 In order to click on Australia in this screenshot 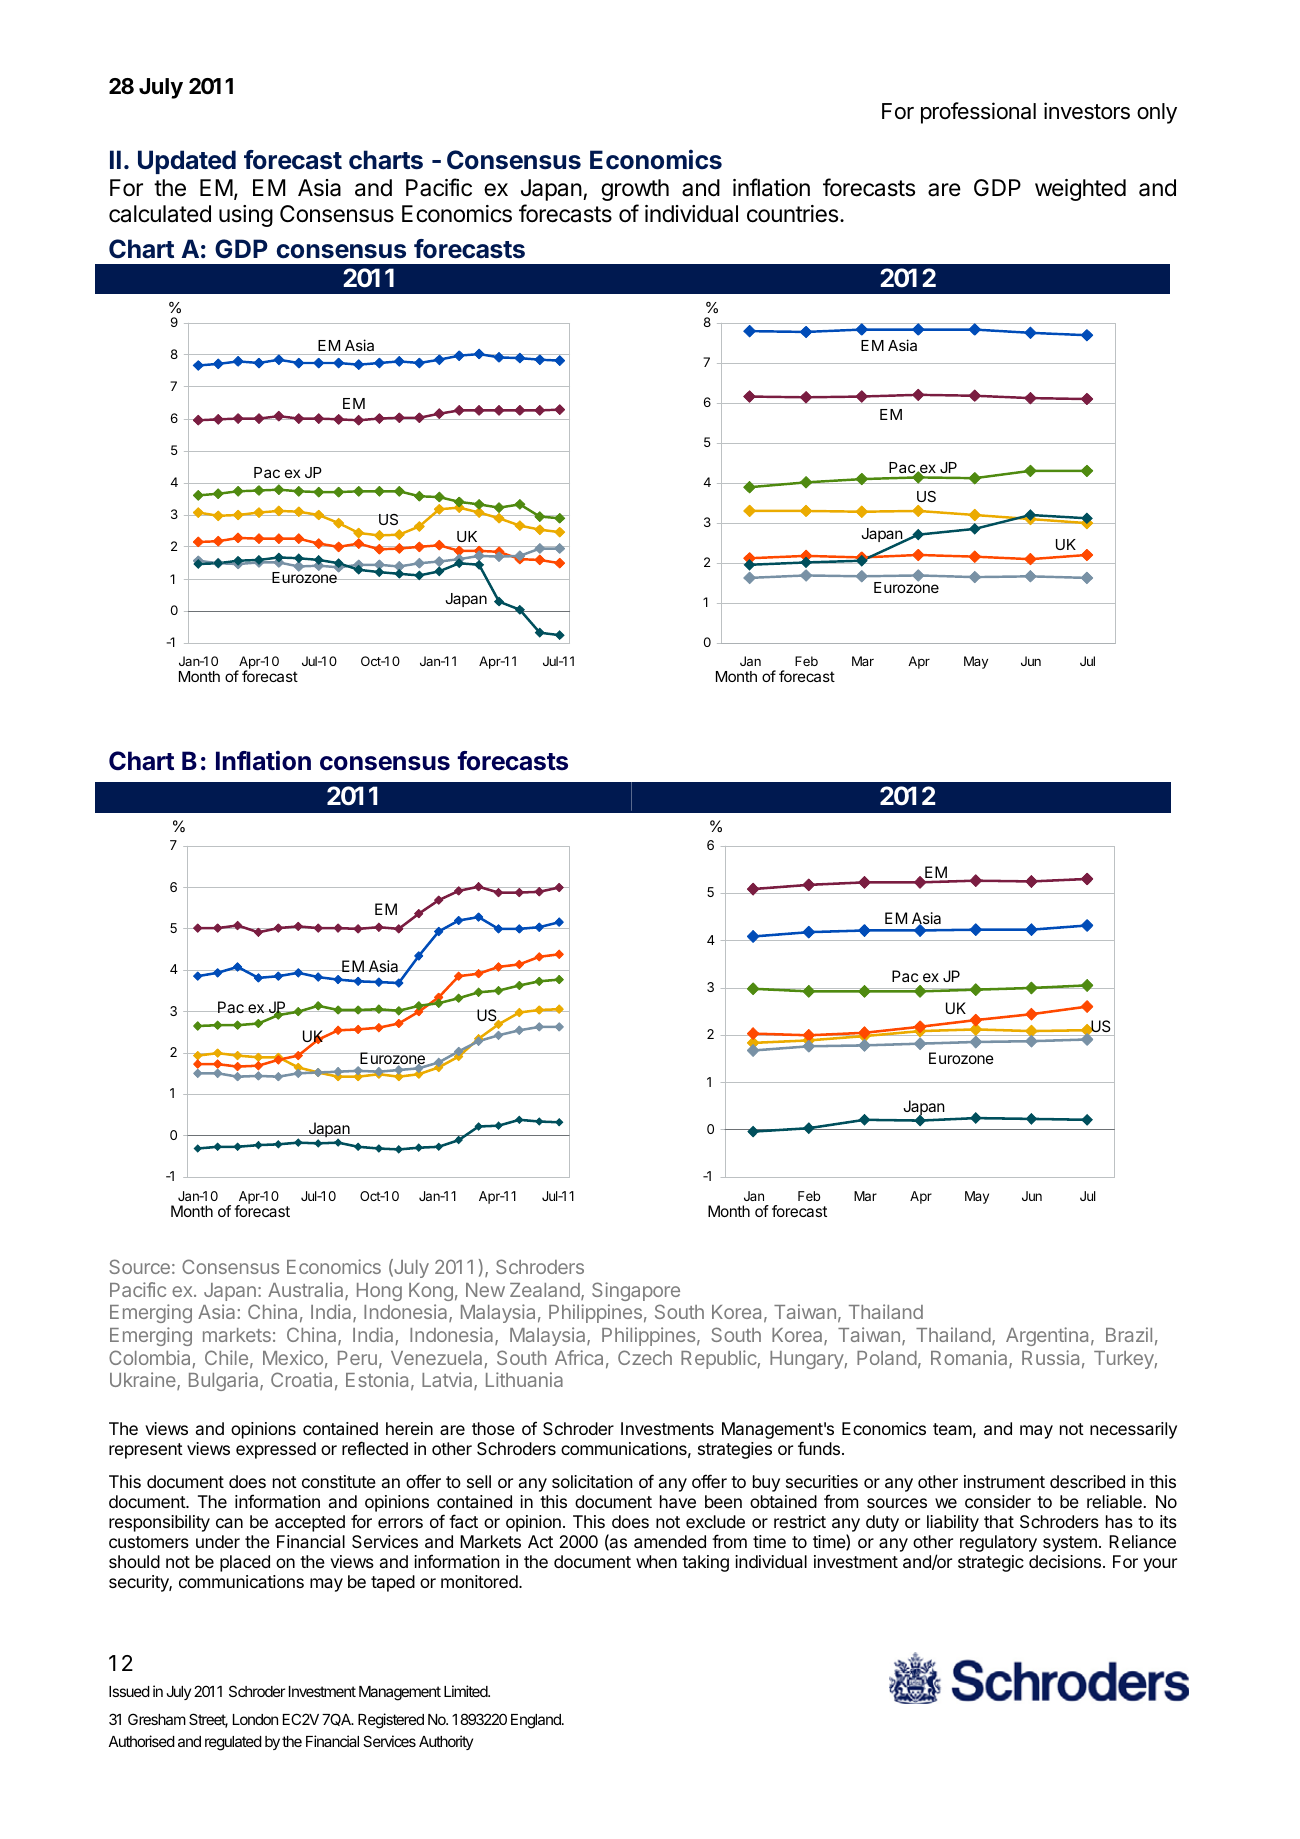, I will do `click(307, 1291)`.
